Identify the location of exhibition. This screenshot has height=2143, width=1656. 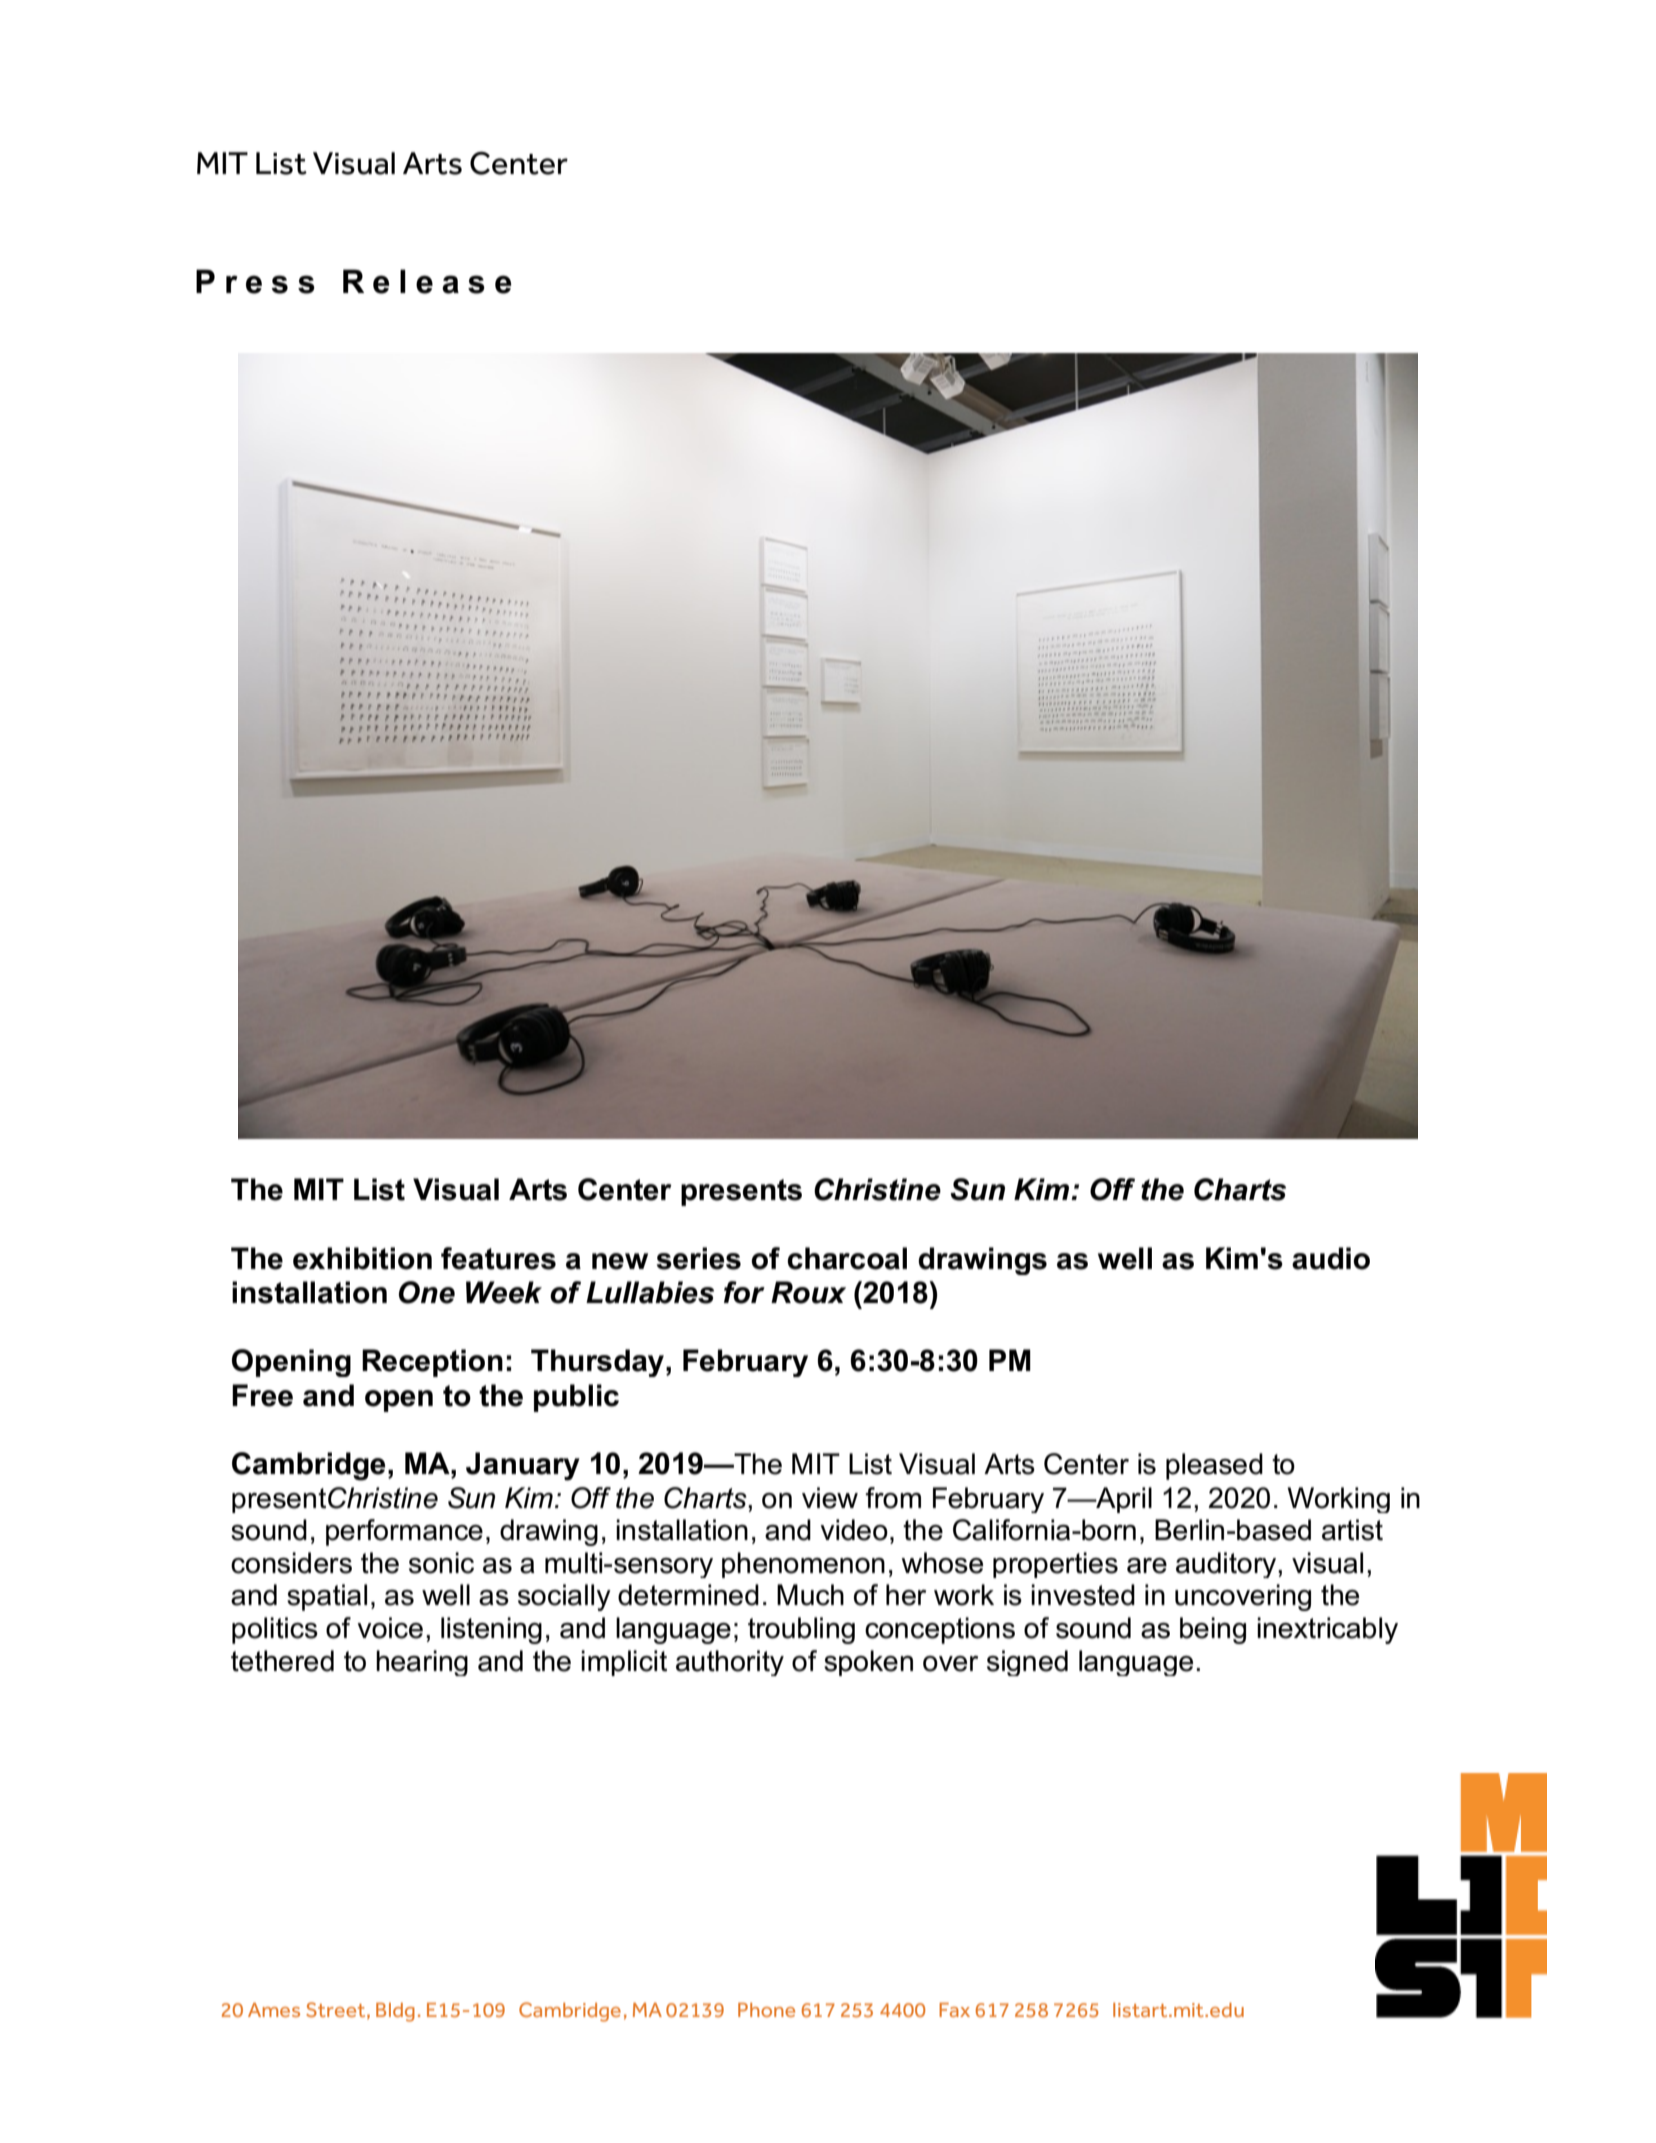
(362, 1258).
